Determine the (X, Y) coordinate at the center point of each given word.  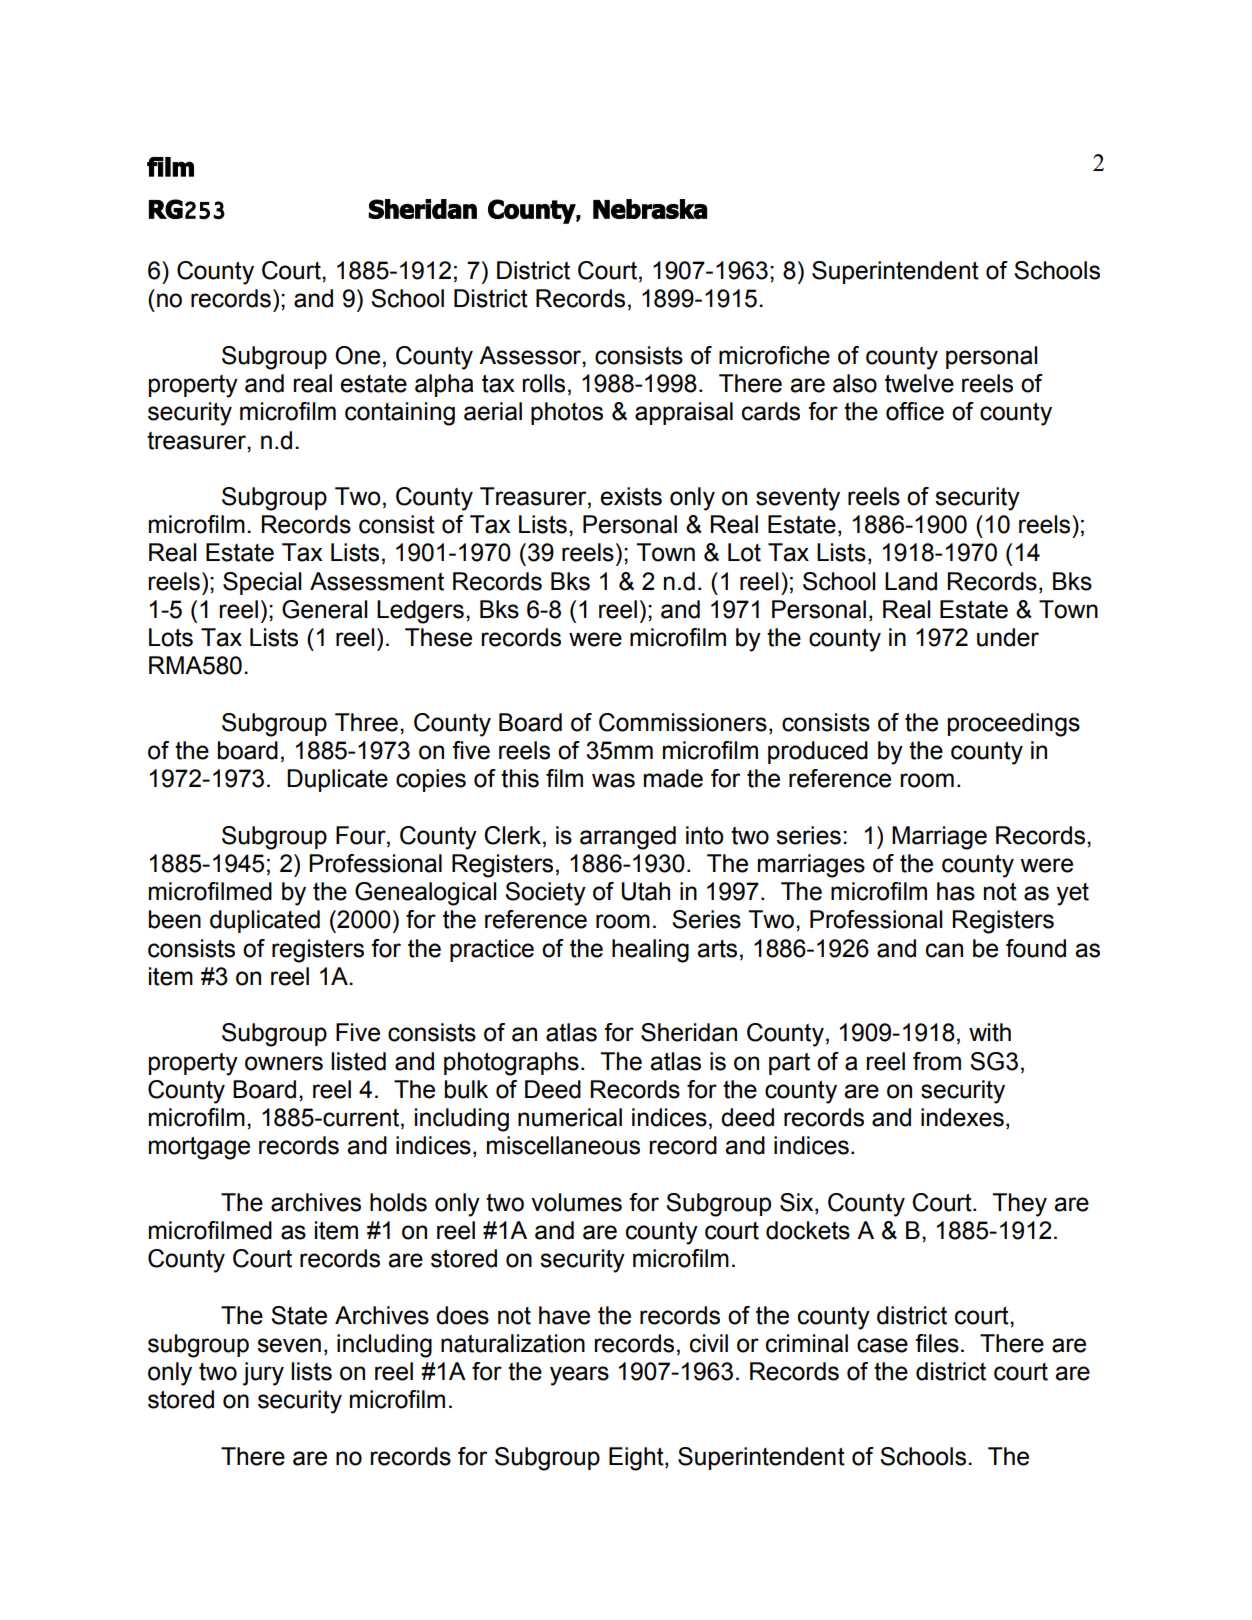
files (937, 1343)
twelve (919, 383)
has (956, 891)
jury (263, 1374)
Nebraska (650, 209)
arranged (628, 838)
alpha (444, 385)
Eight (637, 1459)
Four (362, 835)
